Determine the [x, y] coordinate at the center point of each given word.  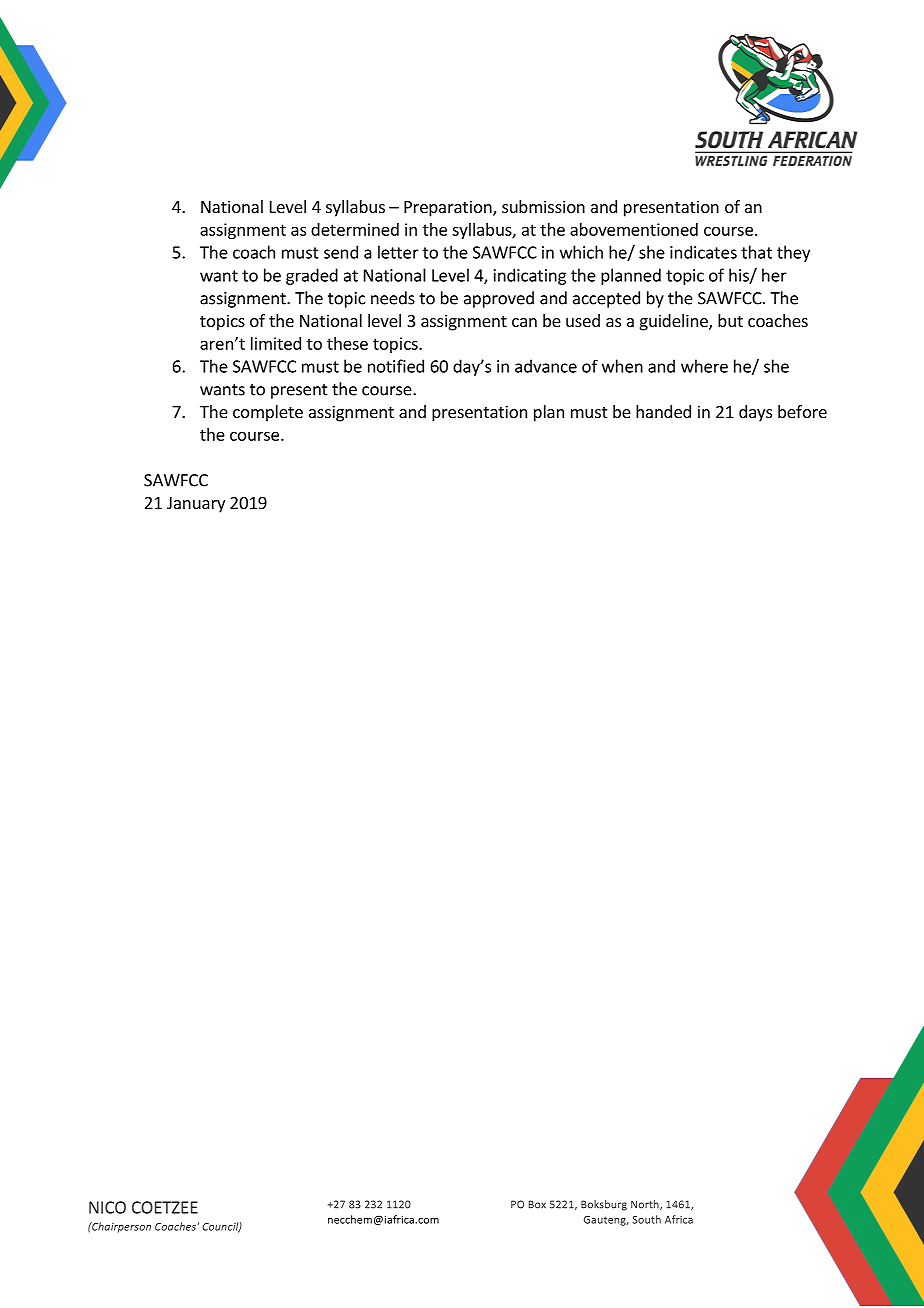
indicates [703, 252]
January [196, 505]
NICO [107, 1207]
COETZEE [165, 1207]
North [646, 1205]
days [755, 413]
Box [537, 1204]
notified [396, 366]
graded [312, 276]
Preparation [449, 208]
